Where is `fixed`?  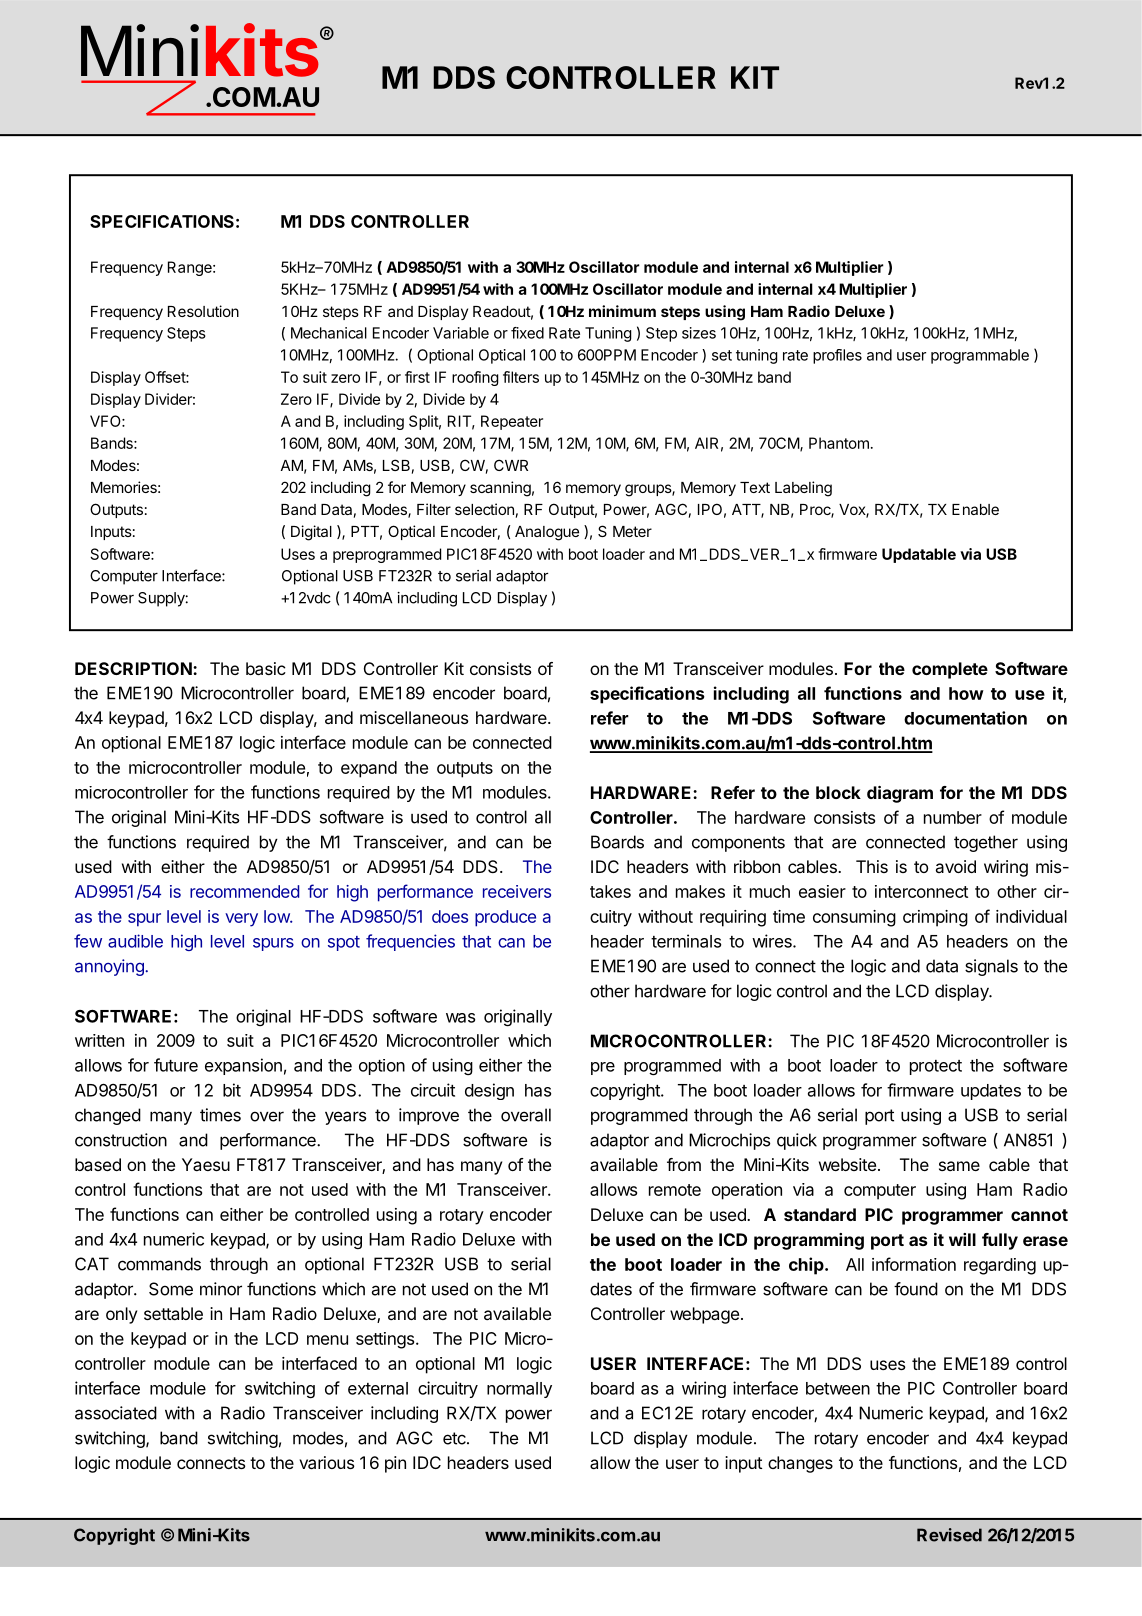
fixed is located at coordinates (527, 333).
